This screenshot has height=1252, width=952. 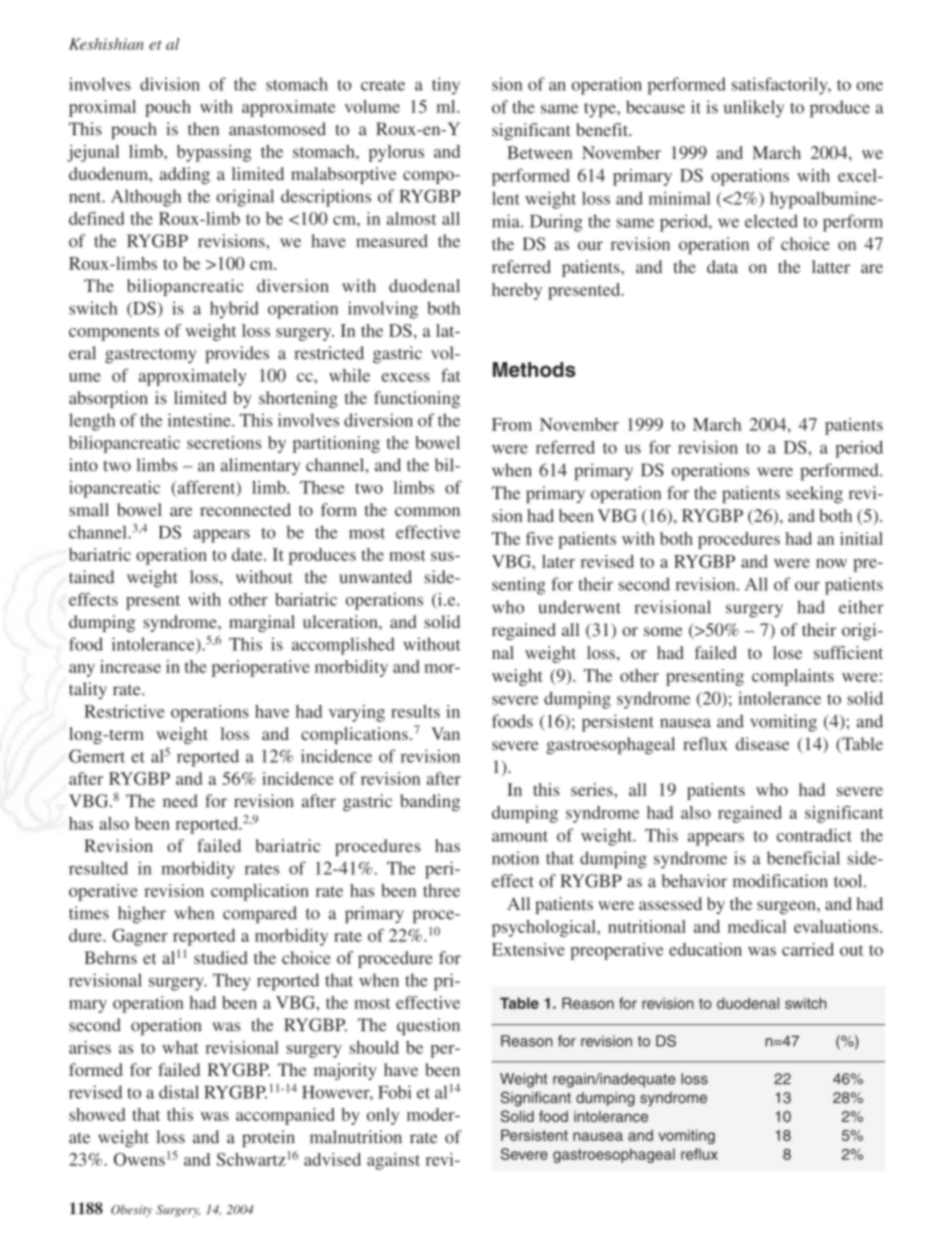 What do you see at coordinates (451, 375) in the screenshot?
I see `fat` at bounding box center [451, 375].
